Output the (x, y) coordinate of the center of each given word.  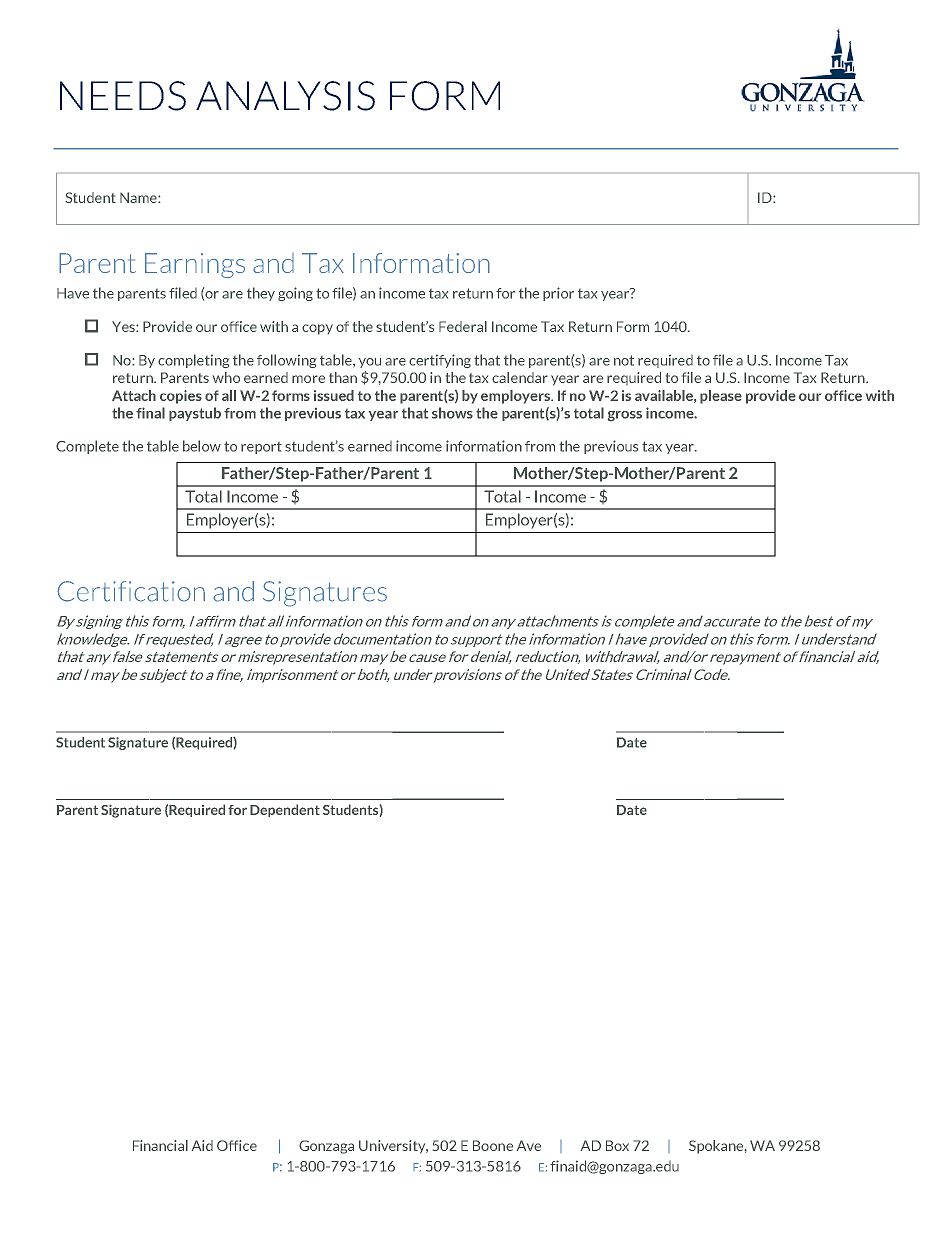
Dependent (285, 810)
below (202, 446)
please (721, 397)
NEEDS (123, 96)
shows (452, 413)
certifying (440, 361)
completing (193, 361)
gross (625, 416)
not (624, 360)
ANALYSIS (285, 96)
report (261, 448)
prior (558, 294)
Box (617, 1145)
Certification (131, 591)
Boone (493, 1145)
